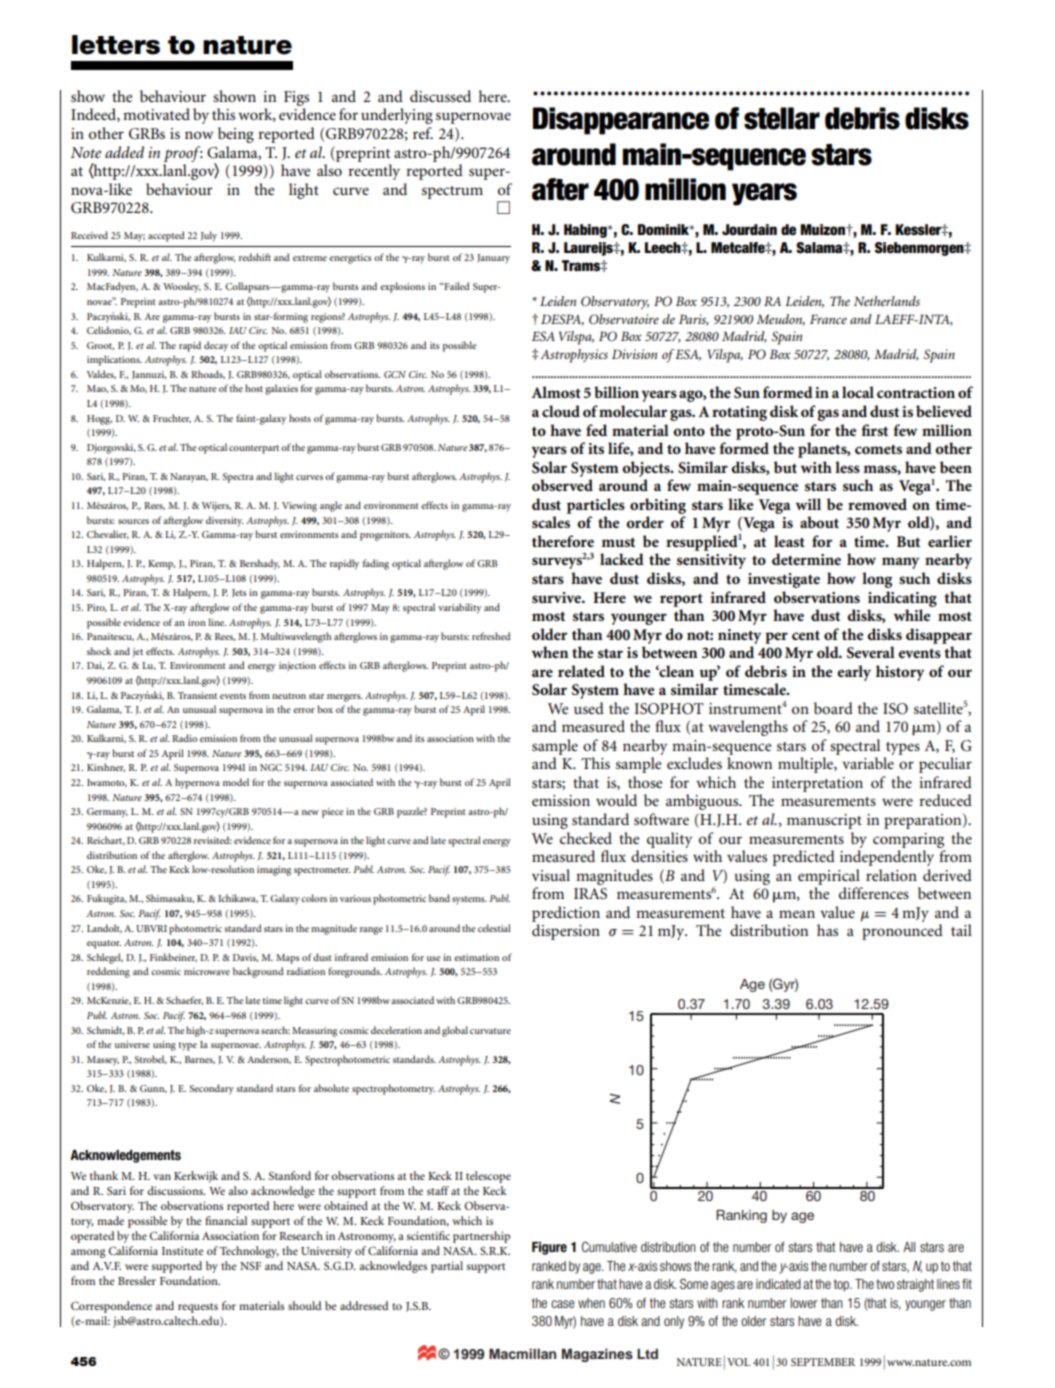 The height and width of the image is (1388, 1055). I want to click on motivated, so click(156, 114).
